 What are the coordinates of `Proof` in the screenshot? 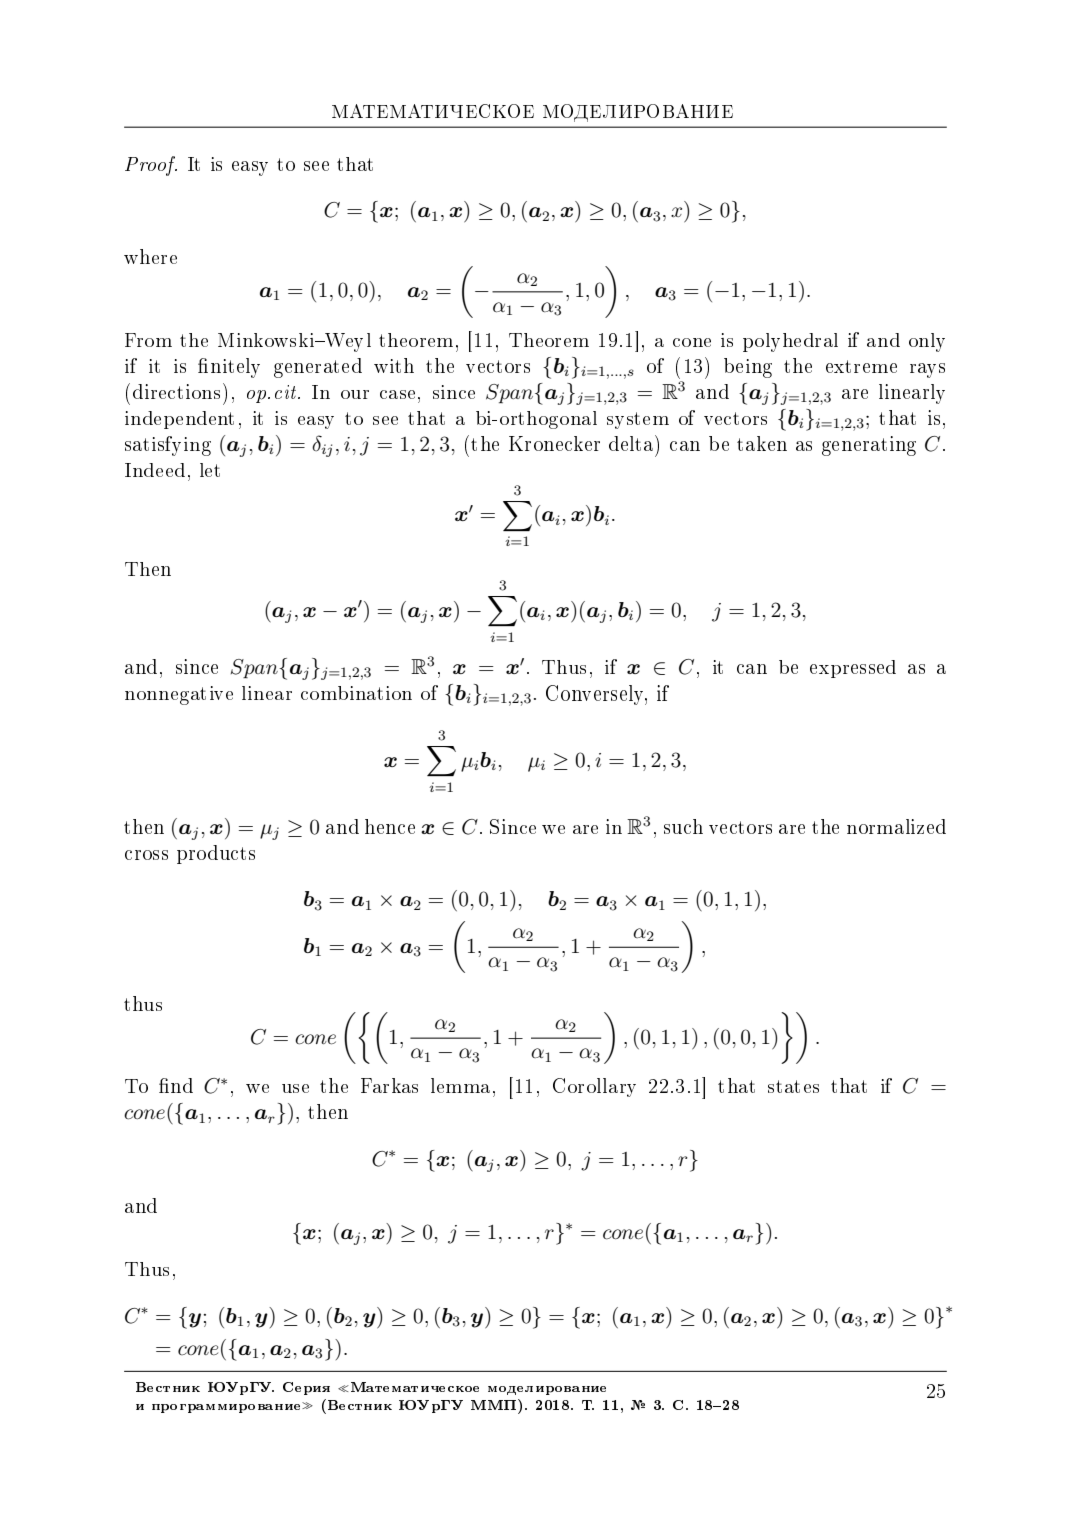 It's located at (151, 166).
